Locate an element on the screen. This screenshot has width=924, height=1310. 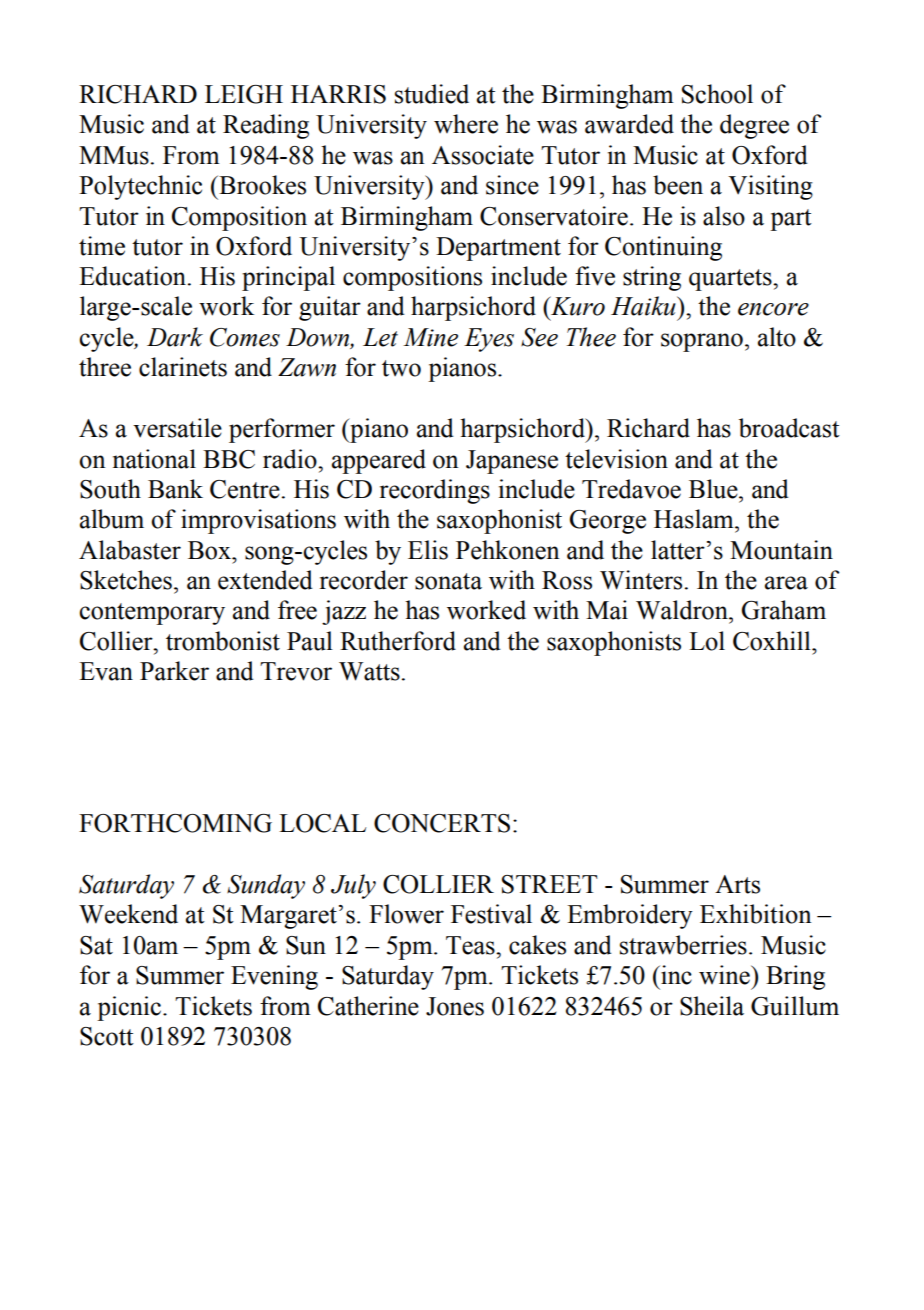
School is located at coordinates (717, 94).
